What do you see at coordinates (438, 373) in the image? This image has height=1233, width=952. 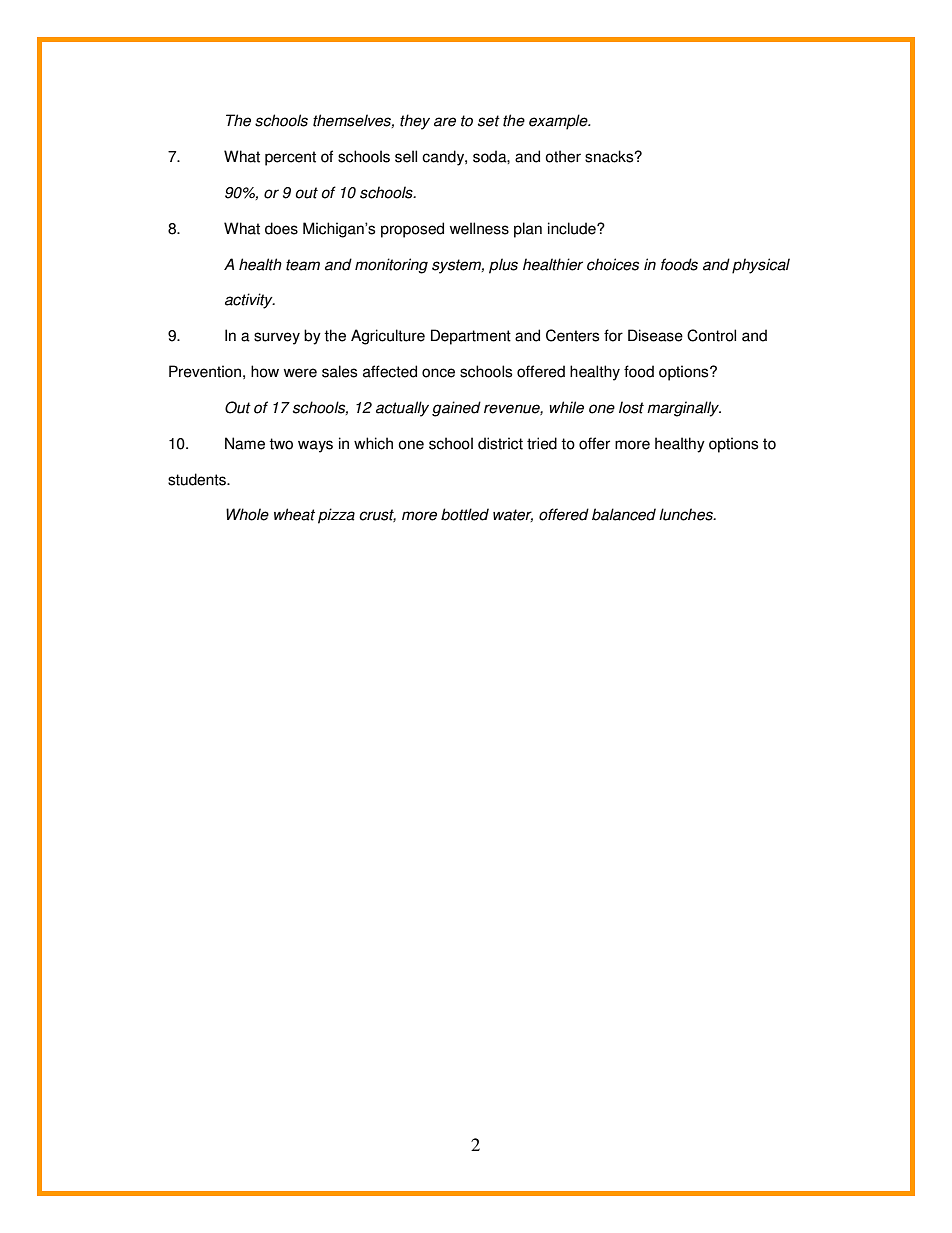 I see `once` at bounding box center [438, 373].
